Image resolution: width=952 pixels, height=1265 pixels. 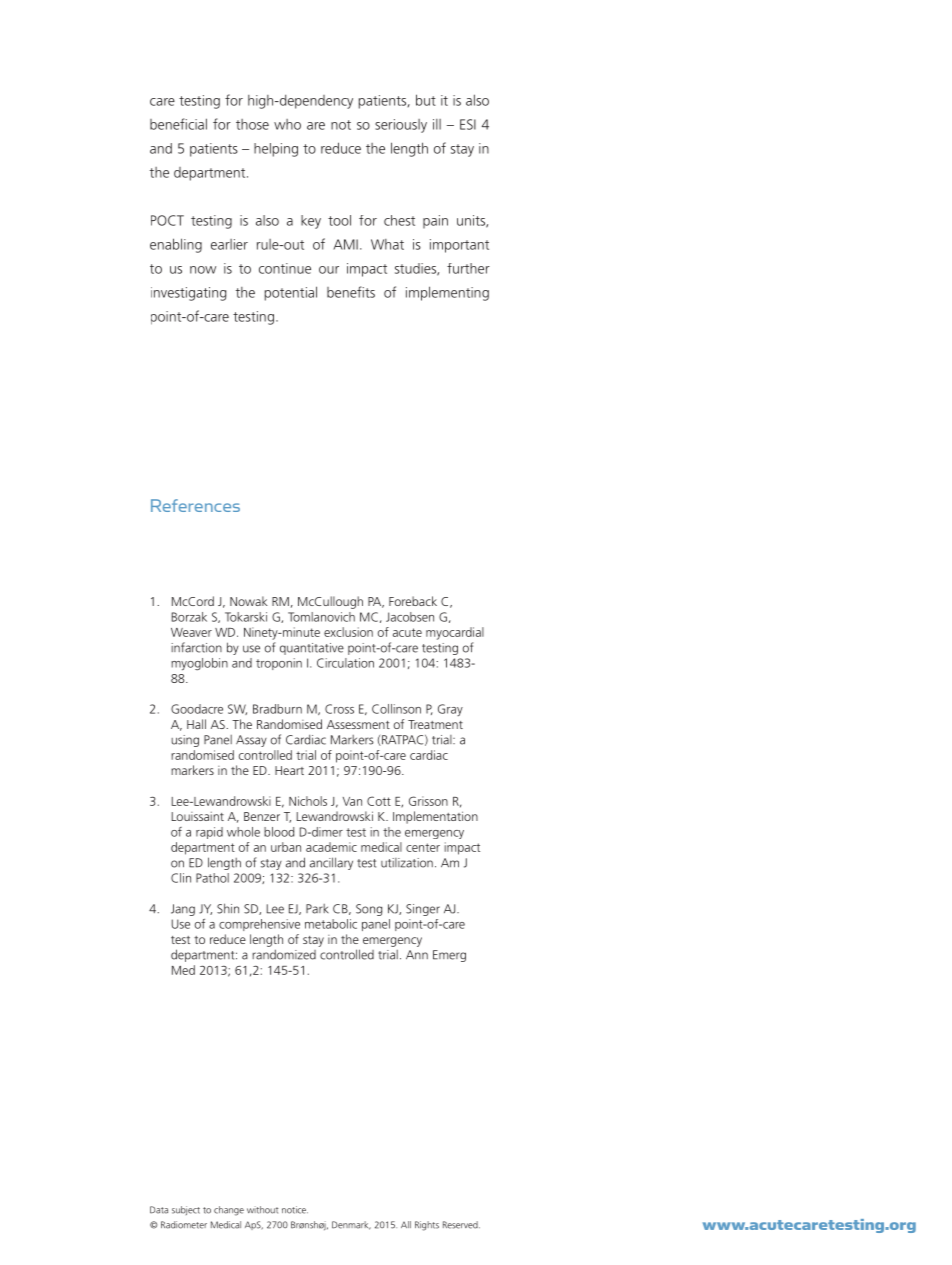 What do you see at coordinates (186, 1210) in the screenshot?
I see `subject` at bounding box center [186, 1210].
